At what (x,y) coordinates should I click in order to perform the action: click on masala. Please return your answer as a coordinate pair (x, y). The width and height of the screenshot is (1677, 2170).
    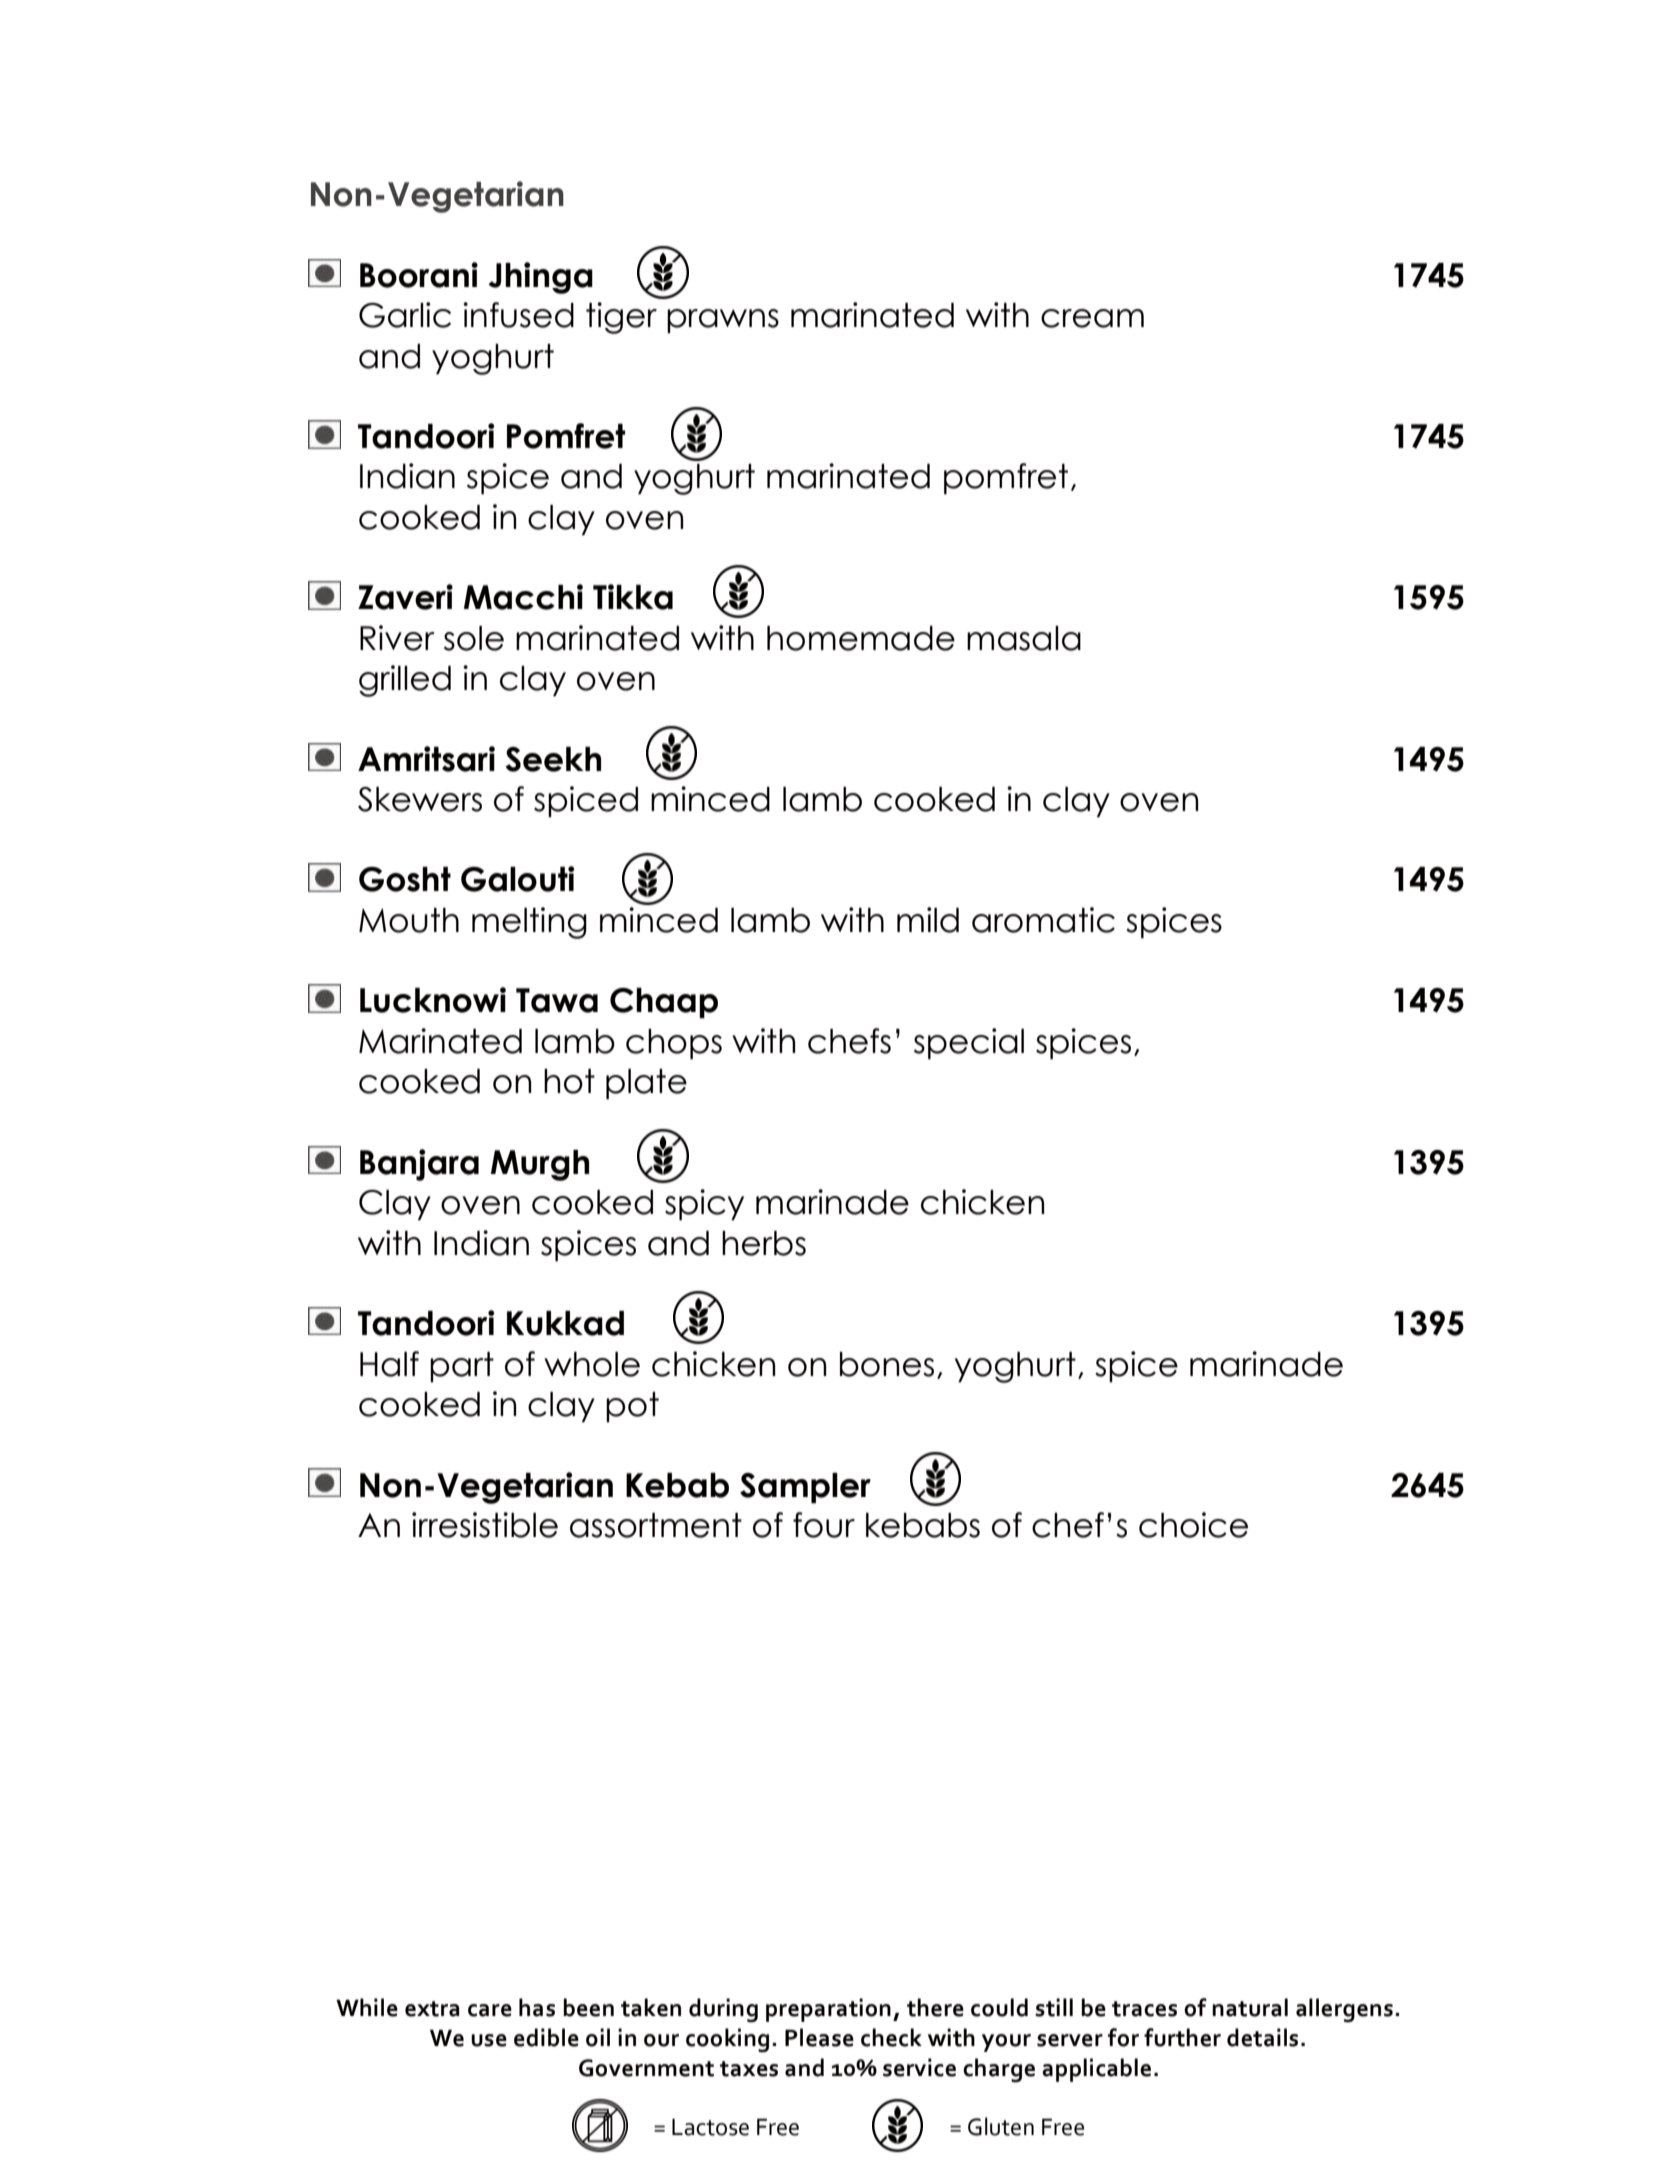
    Looking at the image, I should click on (1024, 638).
